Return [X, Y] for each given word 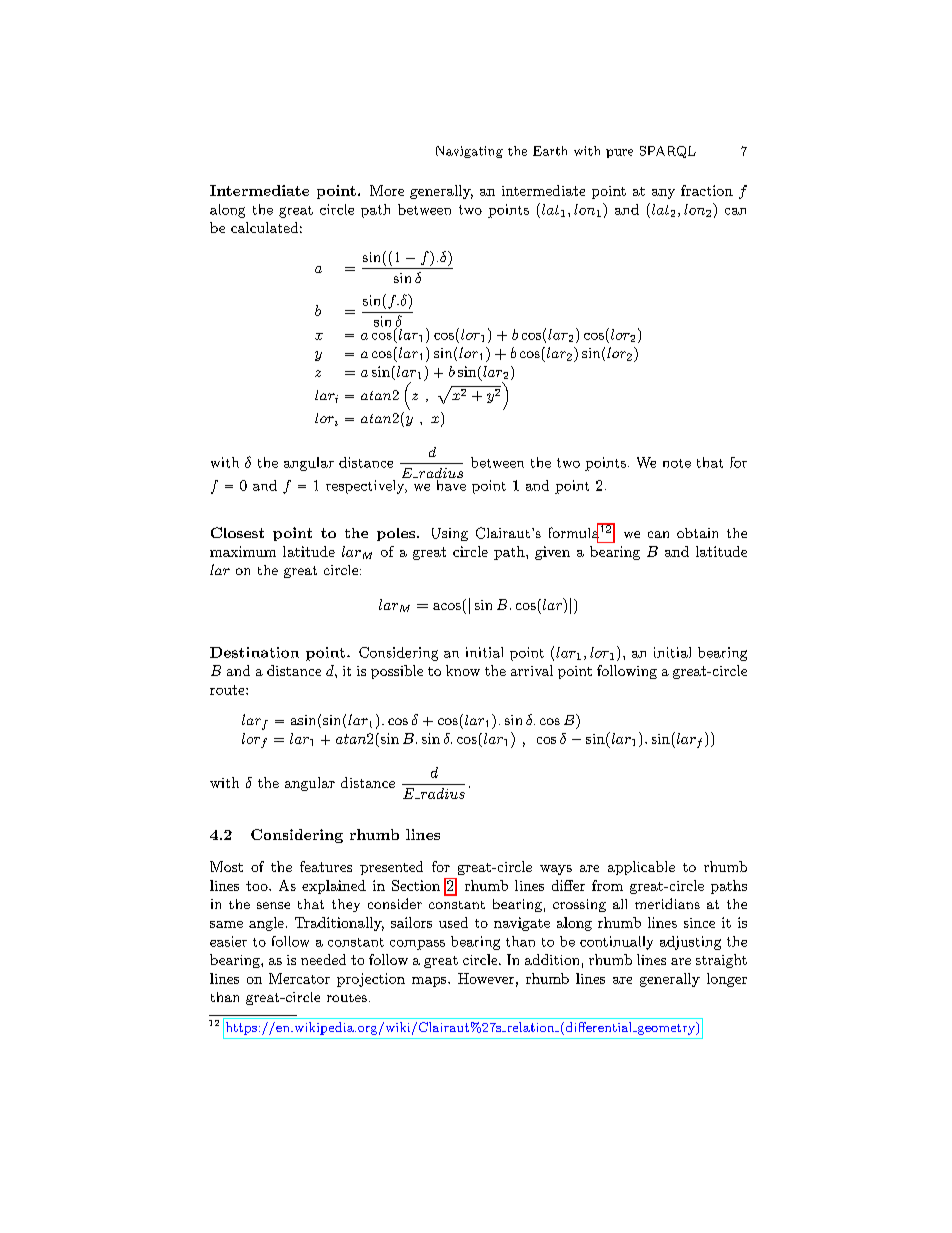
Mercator [299, 978]
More [387, 190]
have [450, 484]
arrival [532, 670]
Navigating [469, 152]
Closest [237, 532]
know [463, 670]
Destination [254, 652]
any [663, 194]
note [677, 463]
